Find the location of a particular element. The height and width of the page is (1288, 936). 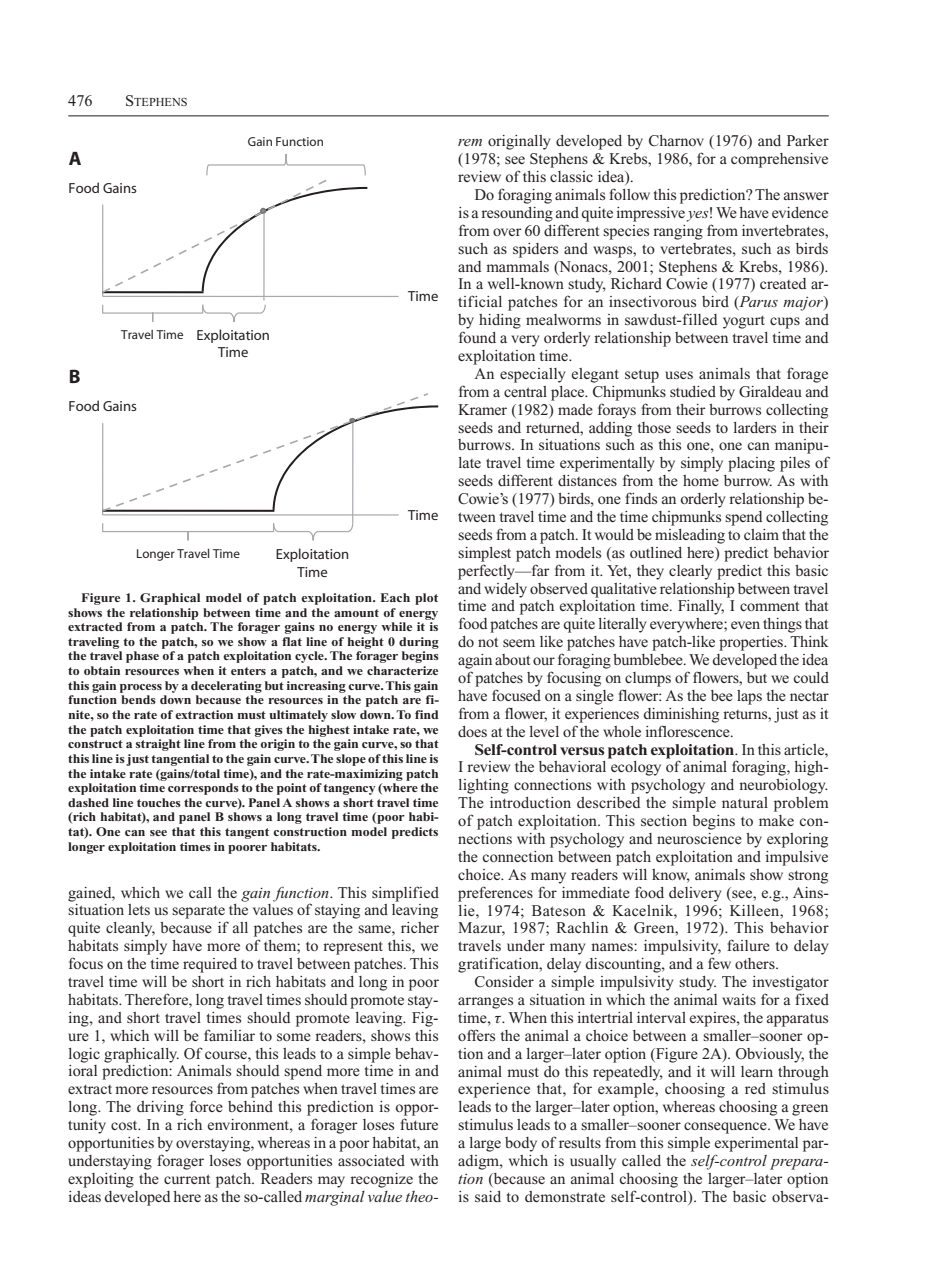

consequence is located at coordinates (726, 1128).
